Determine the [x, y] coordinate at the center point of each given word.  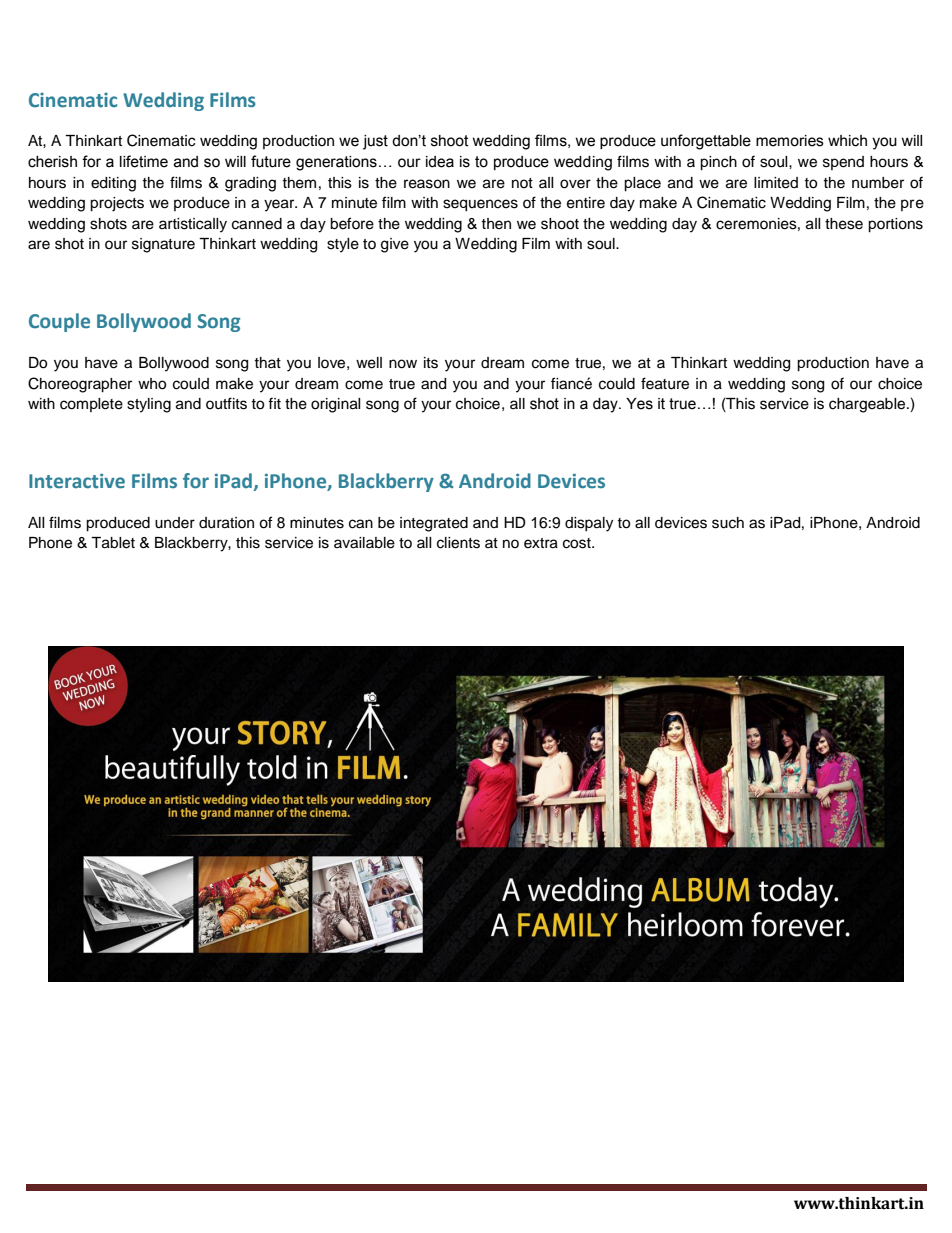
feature [665, 383]
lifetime [144, 161]
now [403, 364]
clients [458, 543]
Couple [59, 322]
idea [440, 162]
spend [843, 163]
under [175, 523]
